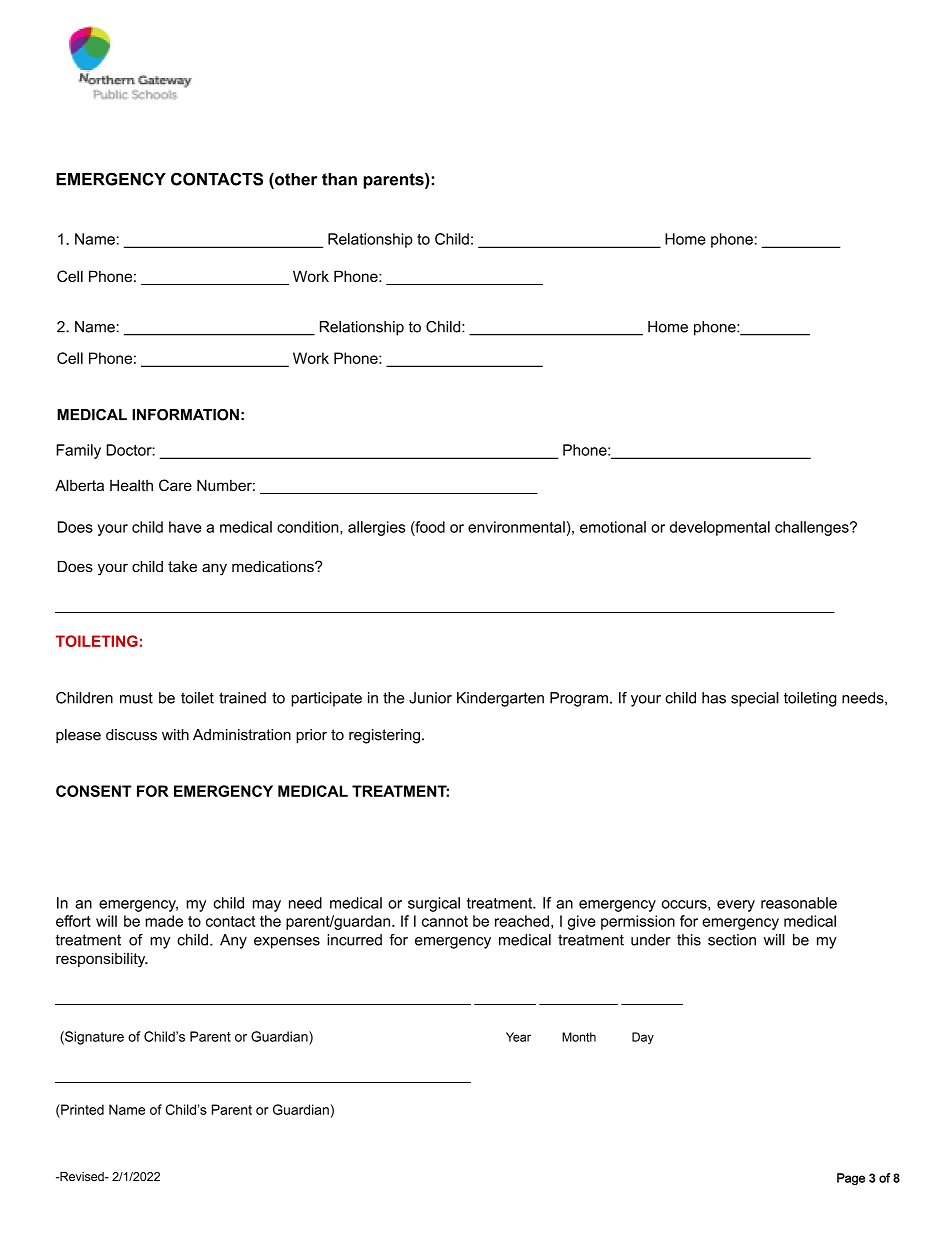  What do you see at coordinates (430, 698) in the screenshot?
I see `Junior` at bounding box center [430, 698].
